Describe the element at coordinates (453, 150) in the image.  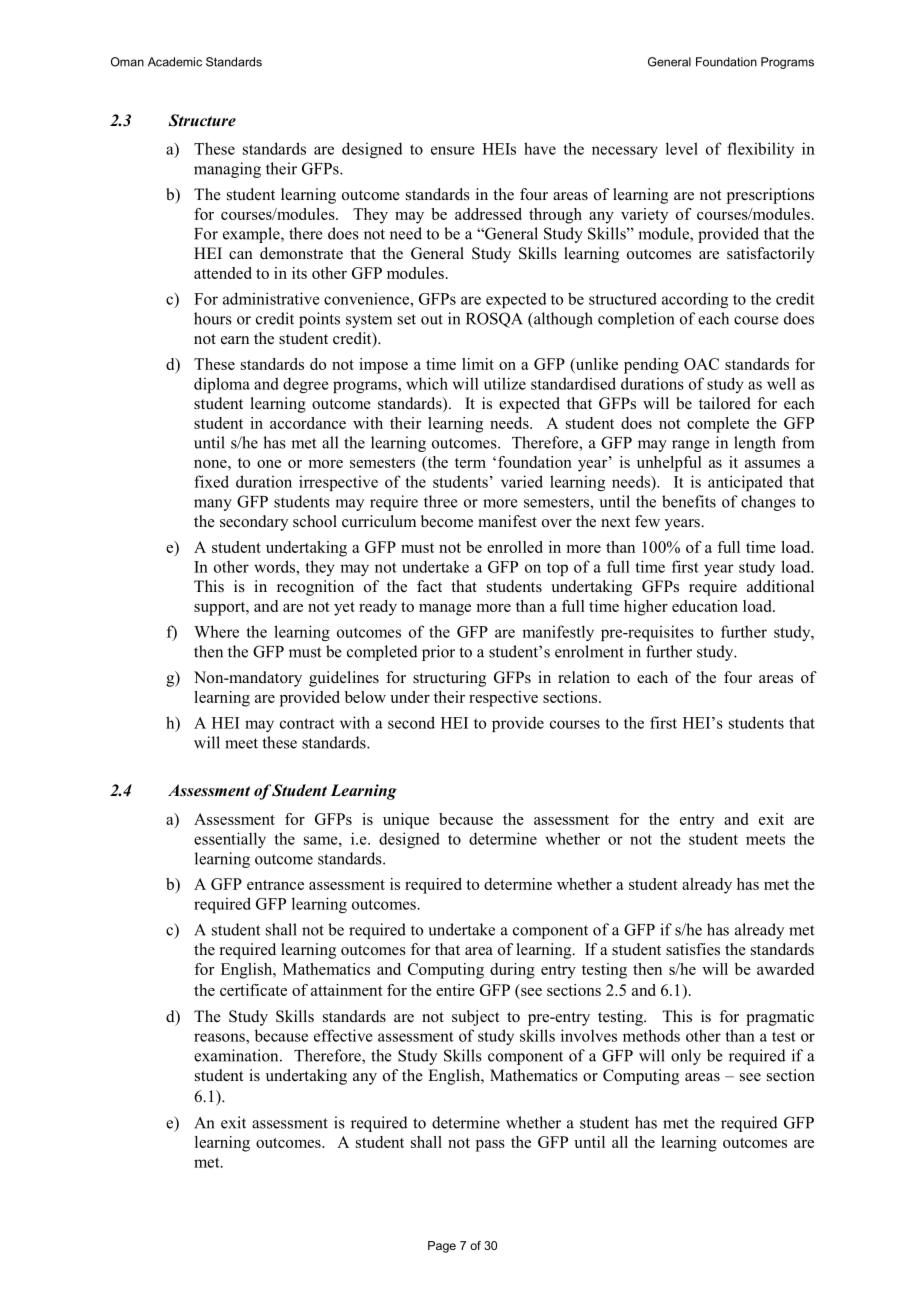
I see `ensure` at that location.
